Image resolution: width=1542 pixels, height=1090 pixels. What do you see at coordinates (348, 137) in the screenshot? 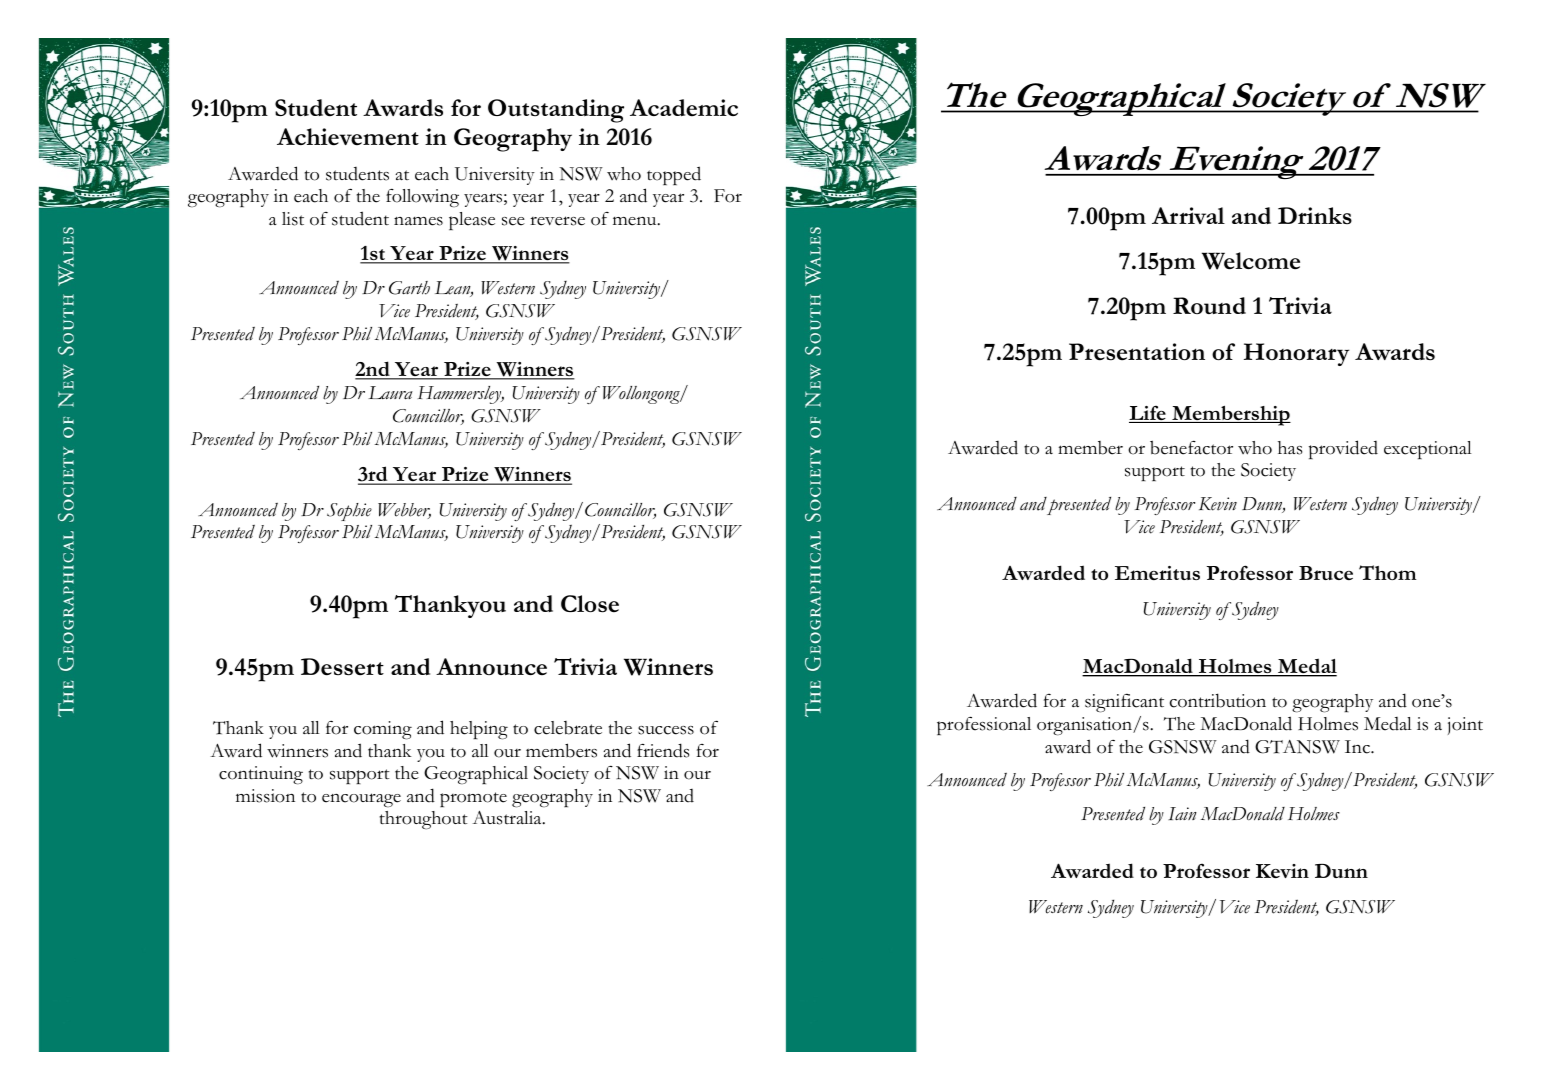
I see `Achievement` at bounding box center [348, 137].
